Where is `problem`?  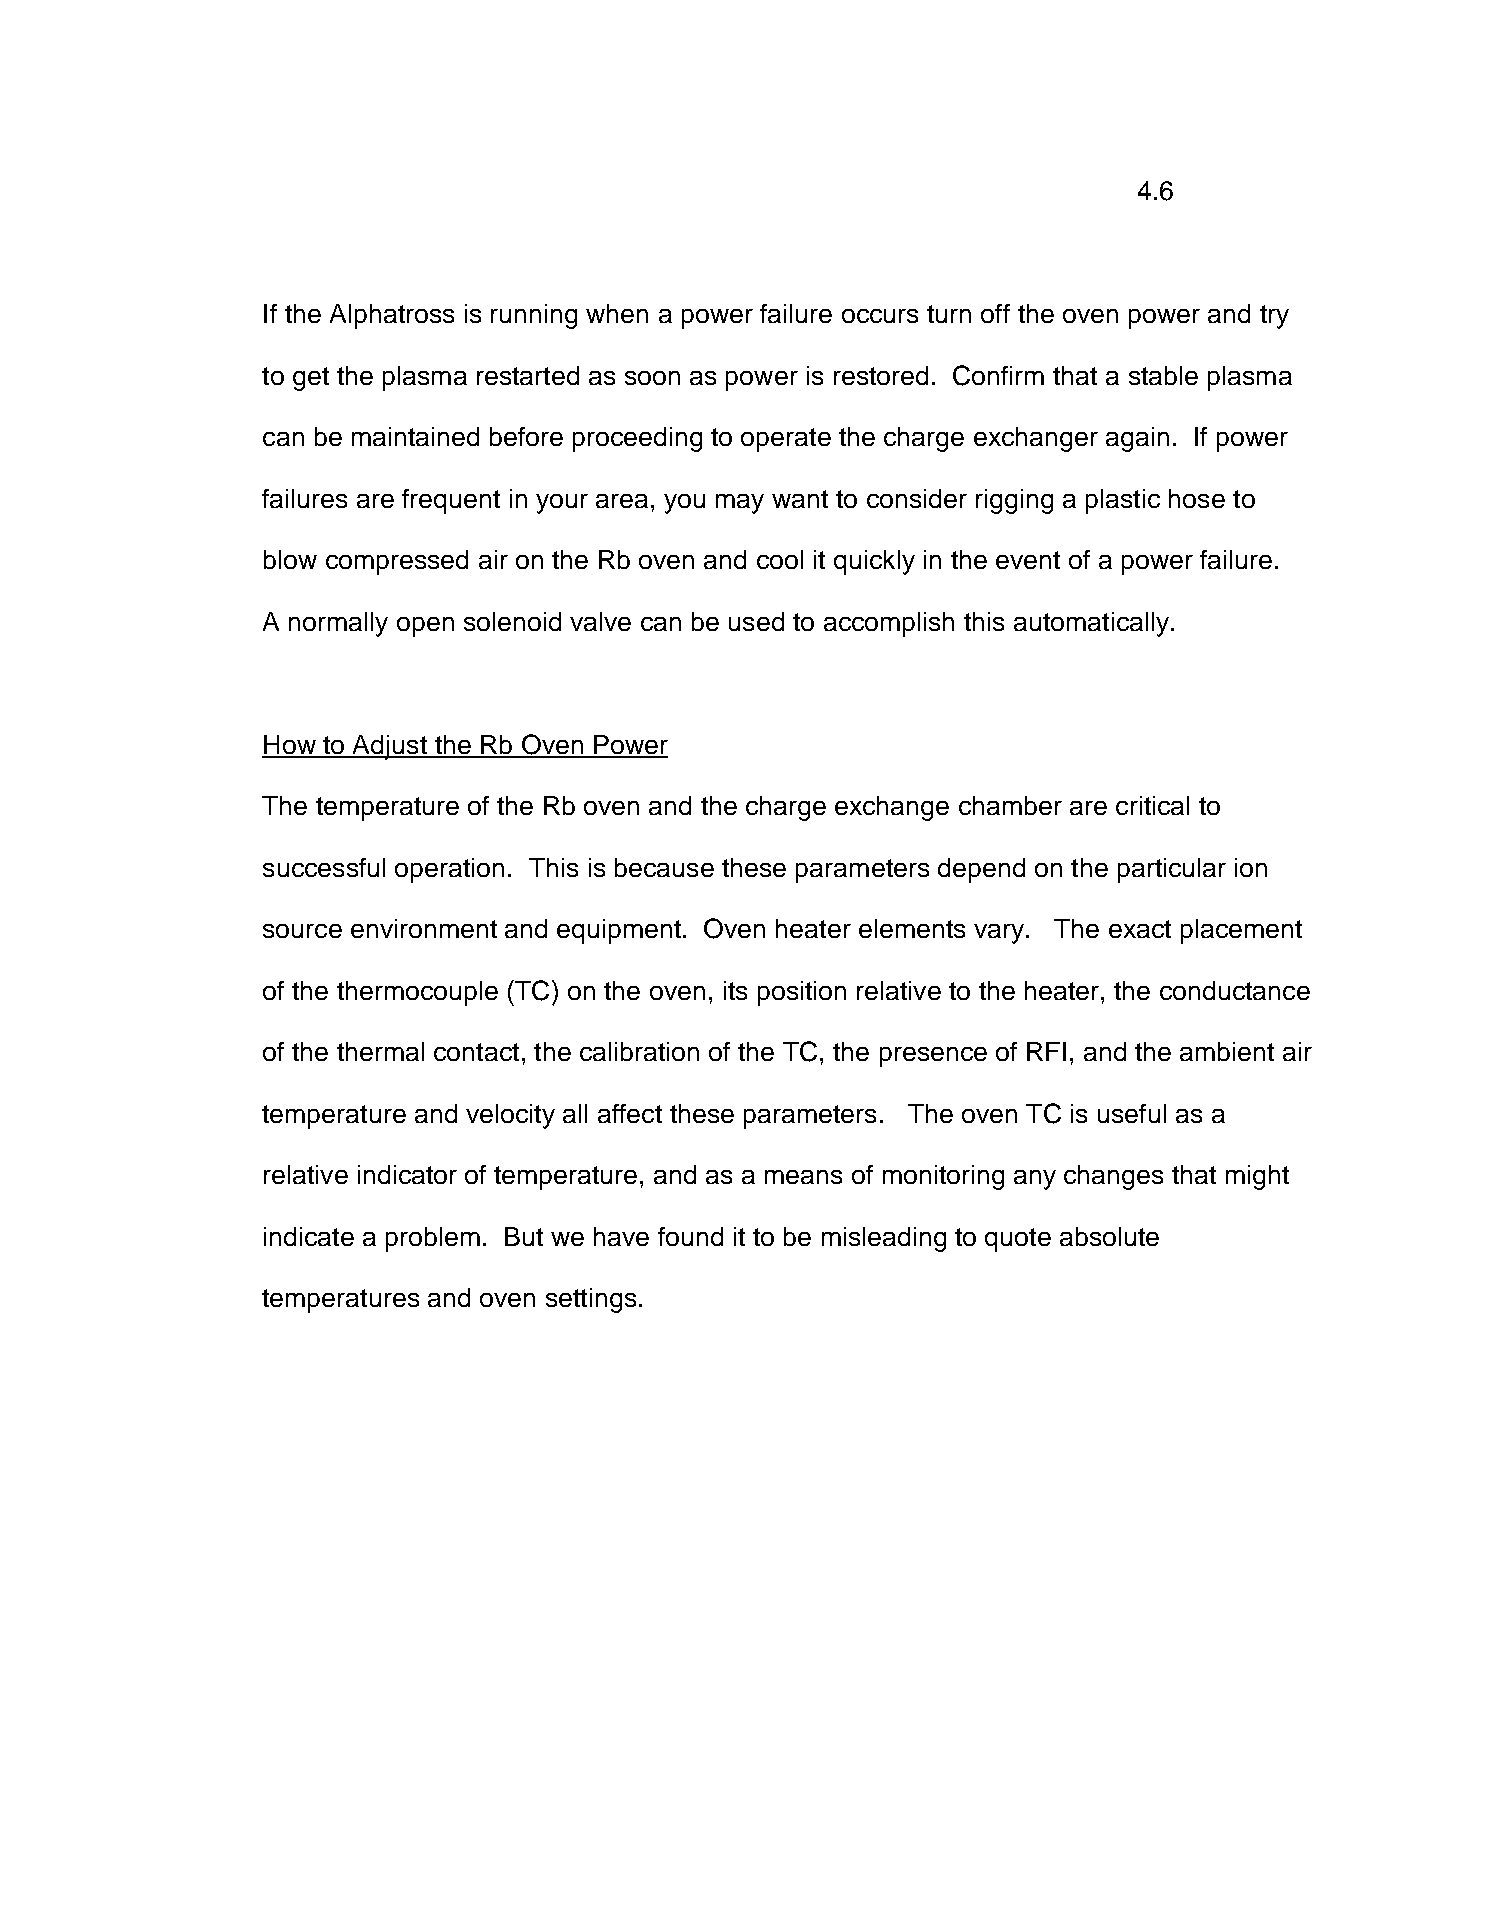 problem is located at coordinates (433, 1239).
